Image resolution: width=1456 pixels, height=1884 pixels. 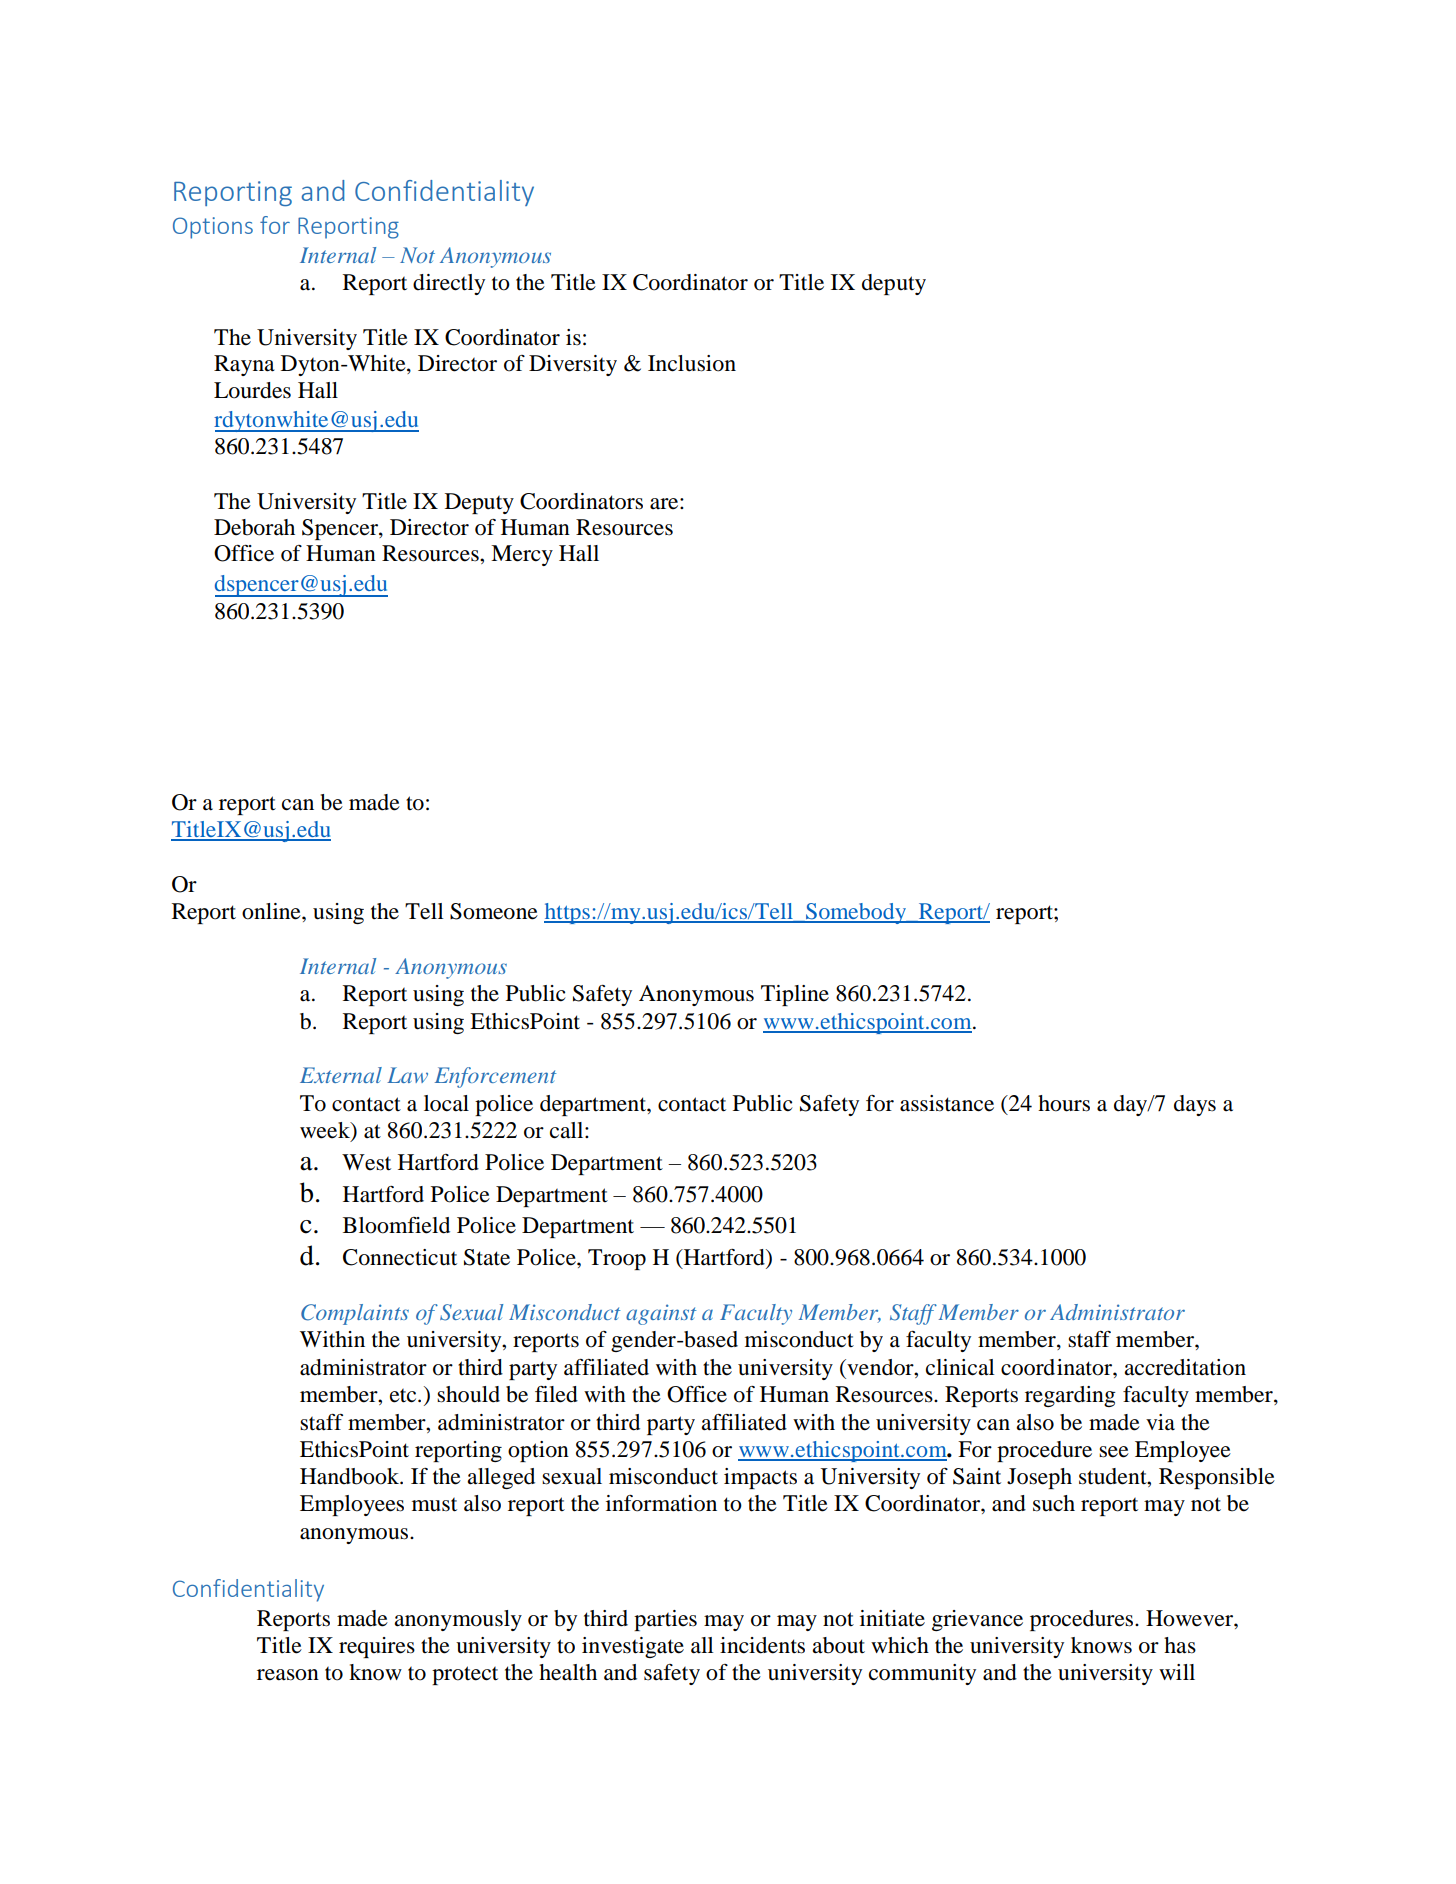 I want to click on hours, so click(x=1064, y=1103).
